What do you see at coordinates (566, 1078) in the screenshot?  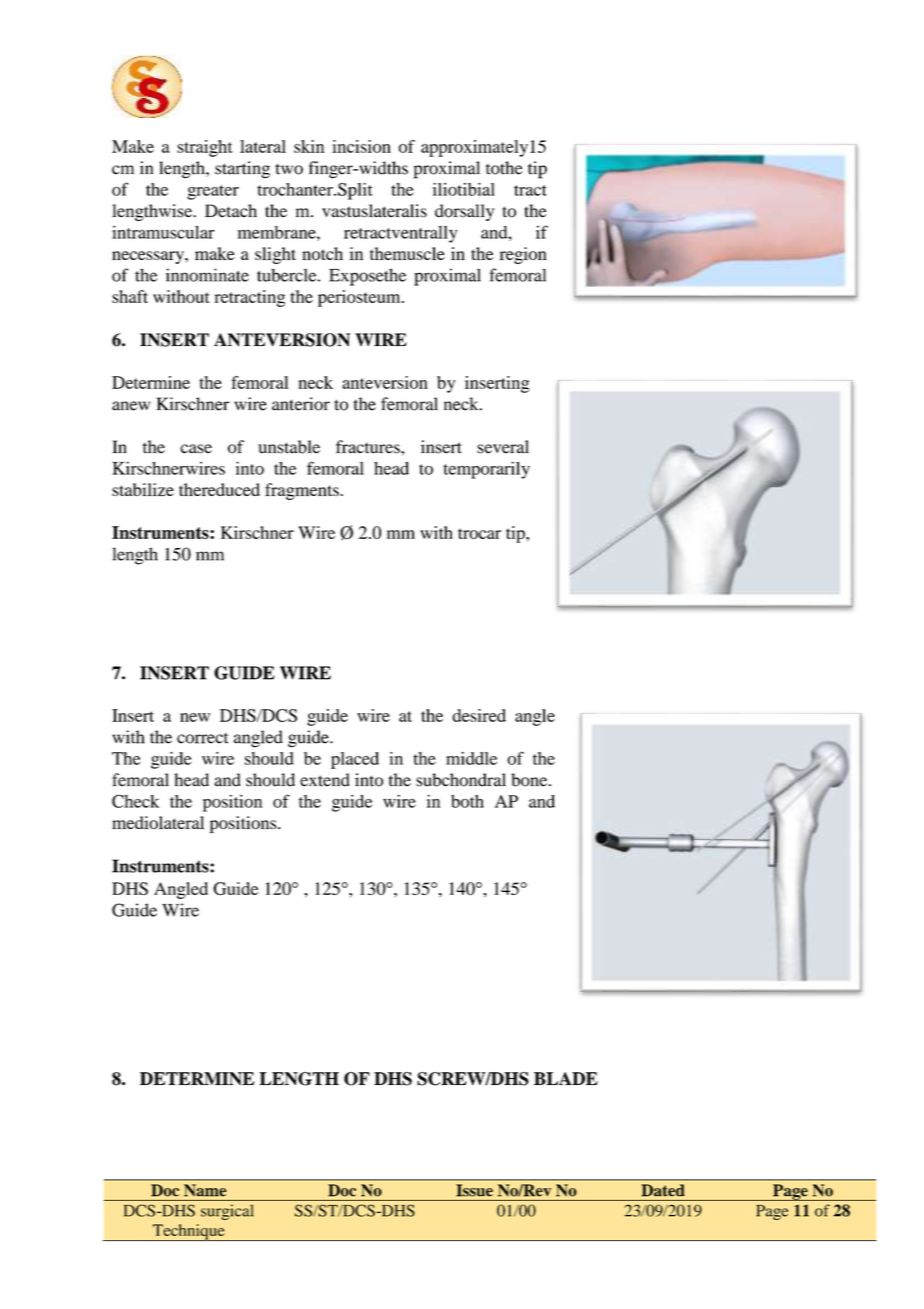 I see `BLADE` at bounding box center [566, 1078].
